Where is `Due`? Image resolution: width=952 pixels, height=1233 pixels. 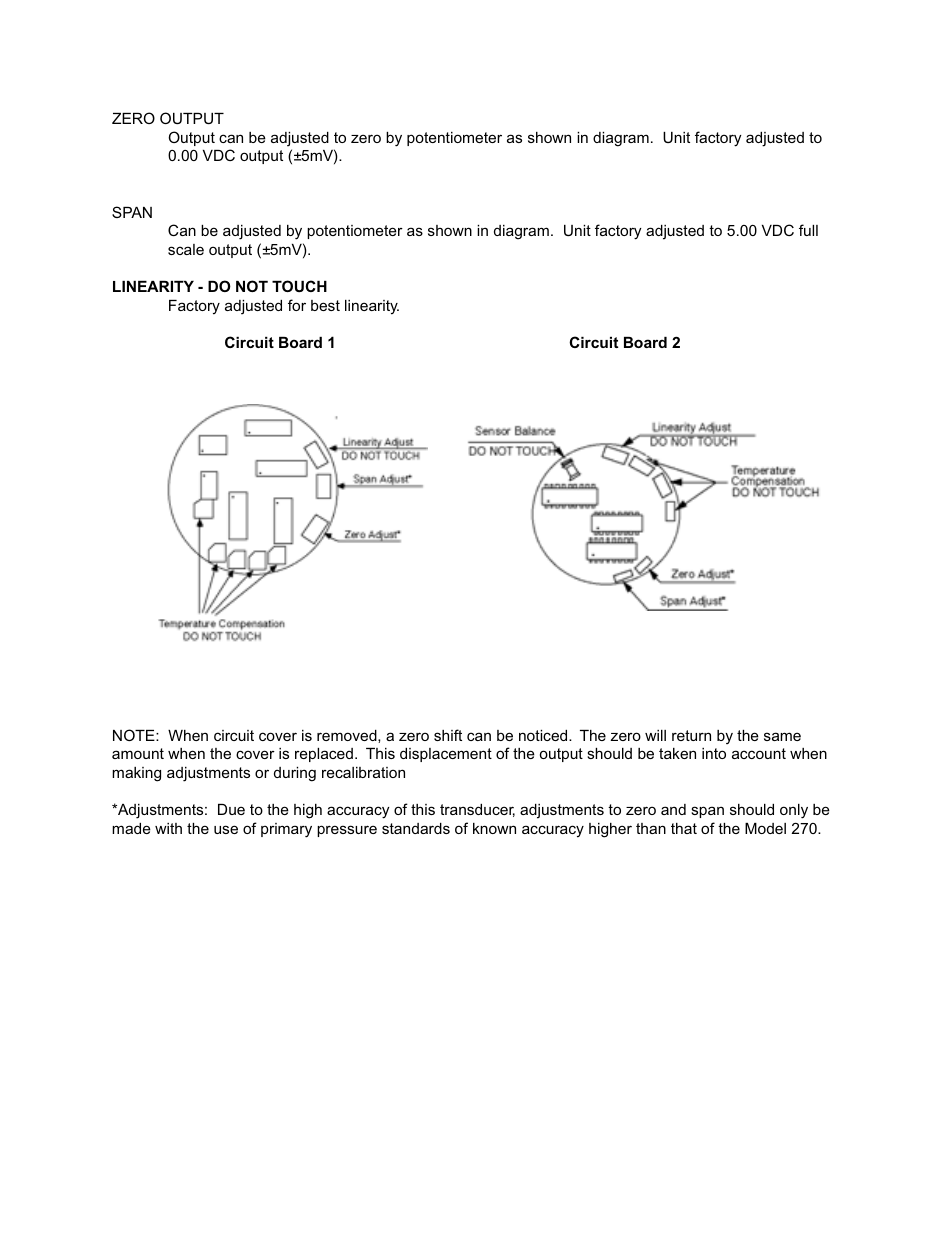 Due is located at coordinates (231, 809).
